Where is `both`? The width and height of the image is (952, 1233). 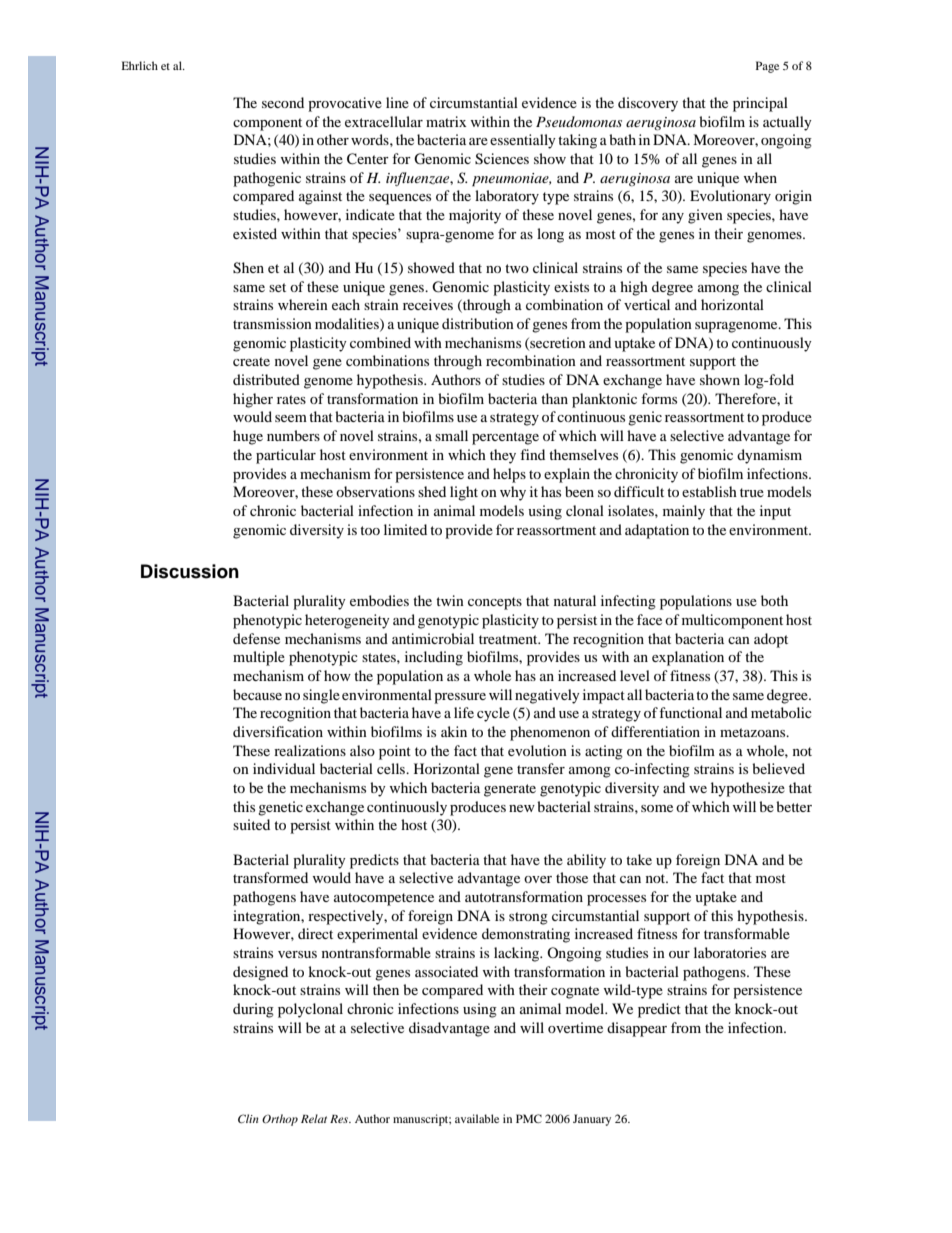 both is located at coordinates (774, 600).
